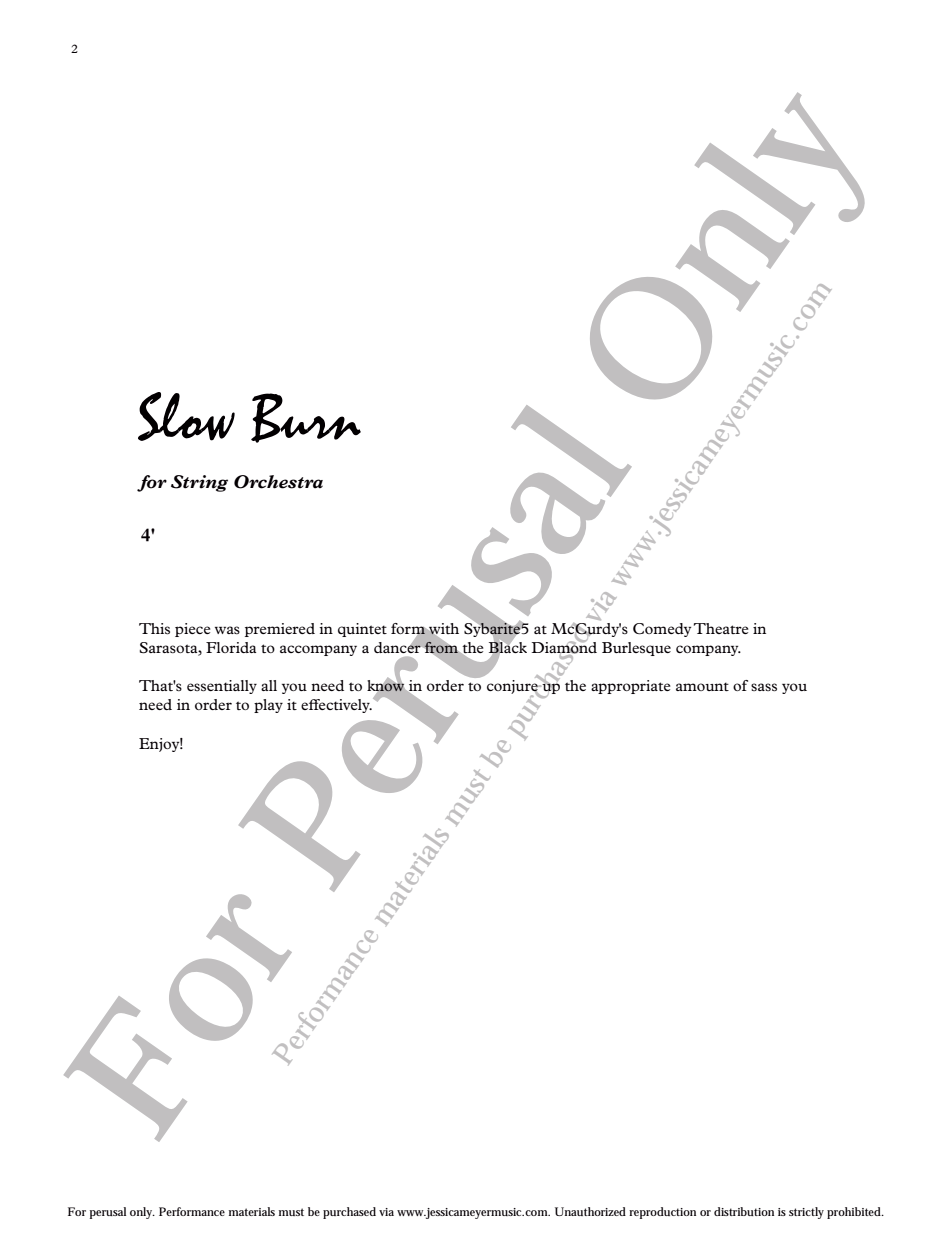 This screenshot has height=1238, width=952. What do you see at coordinates (306, 418) in the screenshot?
I see `Burn` at bounding box center [306, 418].
